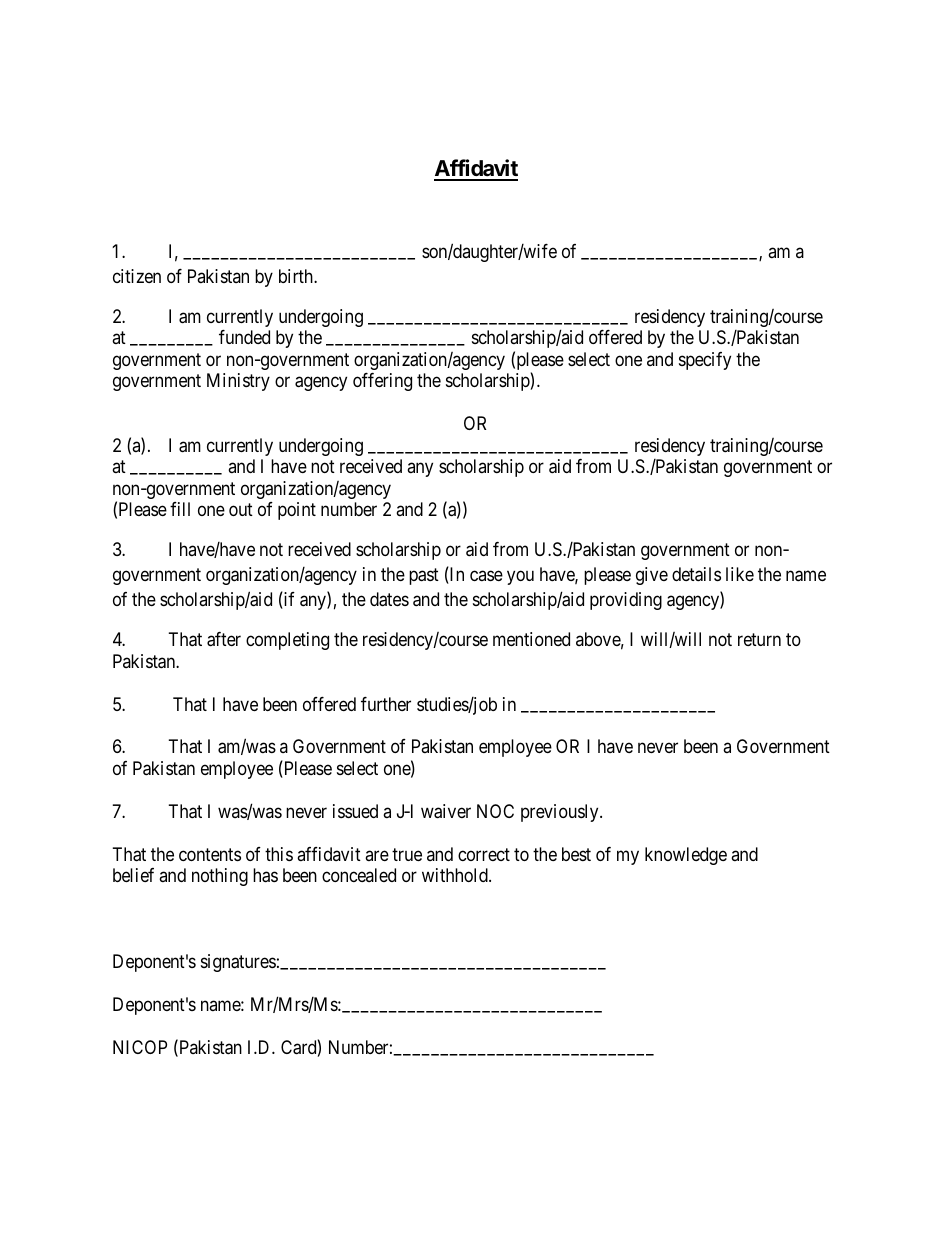 The width and height of the screenshot is (952, 1233). What do you see at coordinates (705, 361) in the screenshot?
I see `specify` at bounding box center [705, 361].
